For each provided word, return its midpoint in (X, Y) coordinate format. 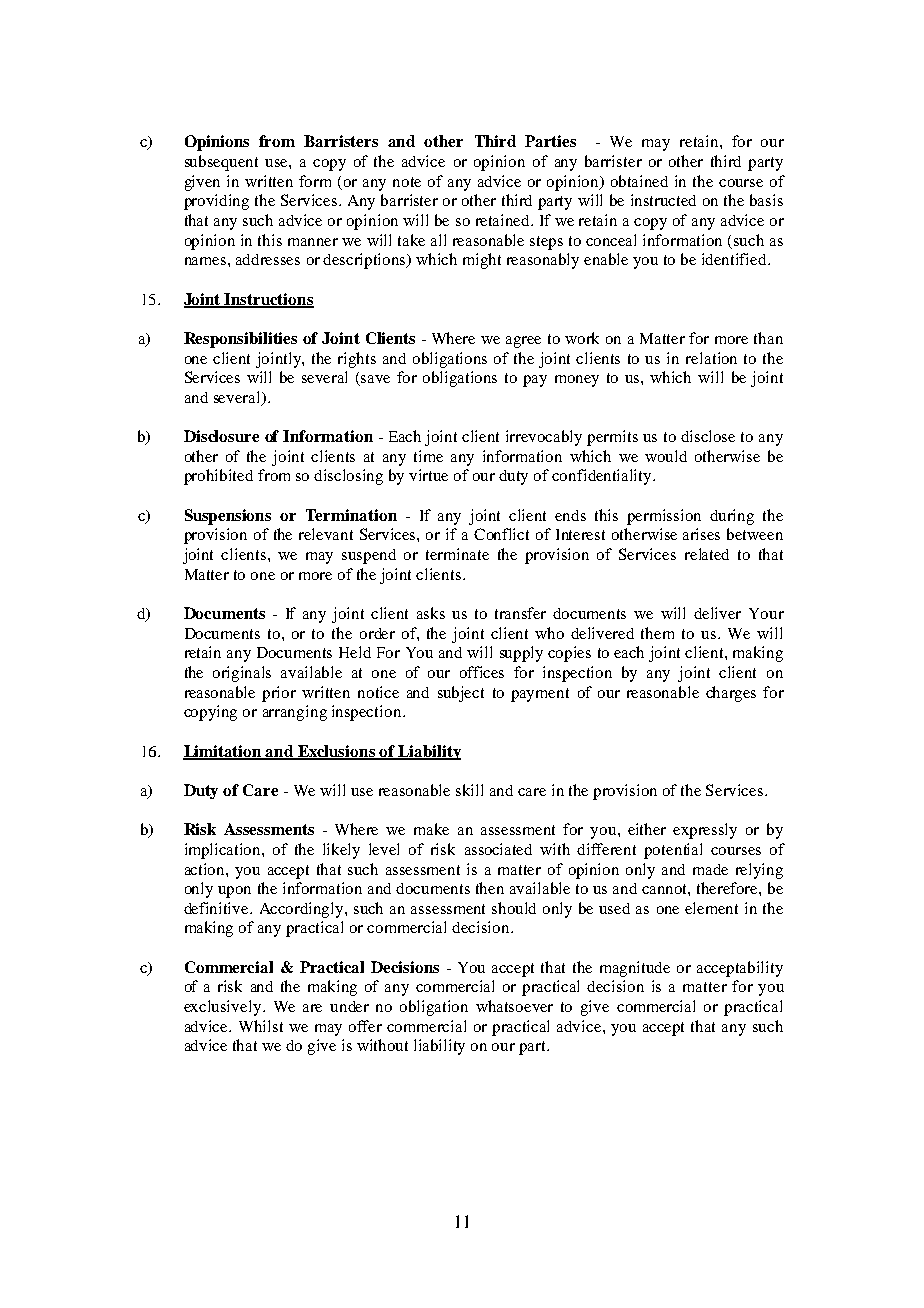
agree (523, 342)
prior (279, 694)
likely (341, 851)
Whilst (261, 1026)
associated (498, 849)
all (438, 240)
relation (711, 358)
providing (216, 202)
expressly (705, 831)
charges (731, 694)
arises (701, 534)
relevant (326, 534)
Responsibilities (240, 340)
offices (482, 672)
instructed (663, 200)
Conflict (501, 534)
